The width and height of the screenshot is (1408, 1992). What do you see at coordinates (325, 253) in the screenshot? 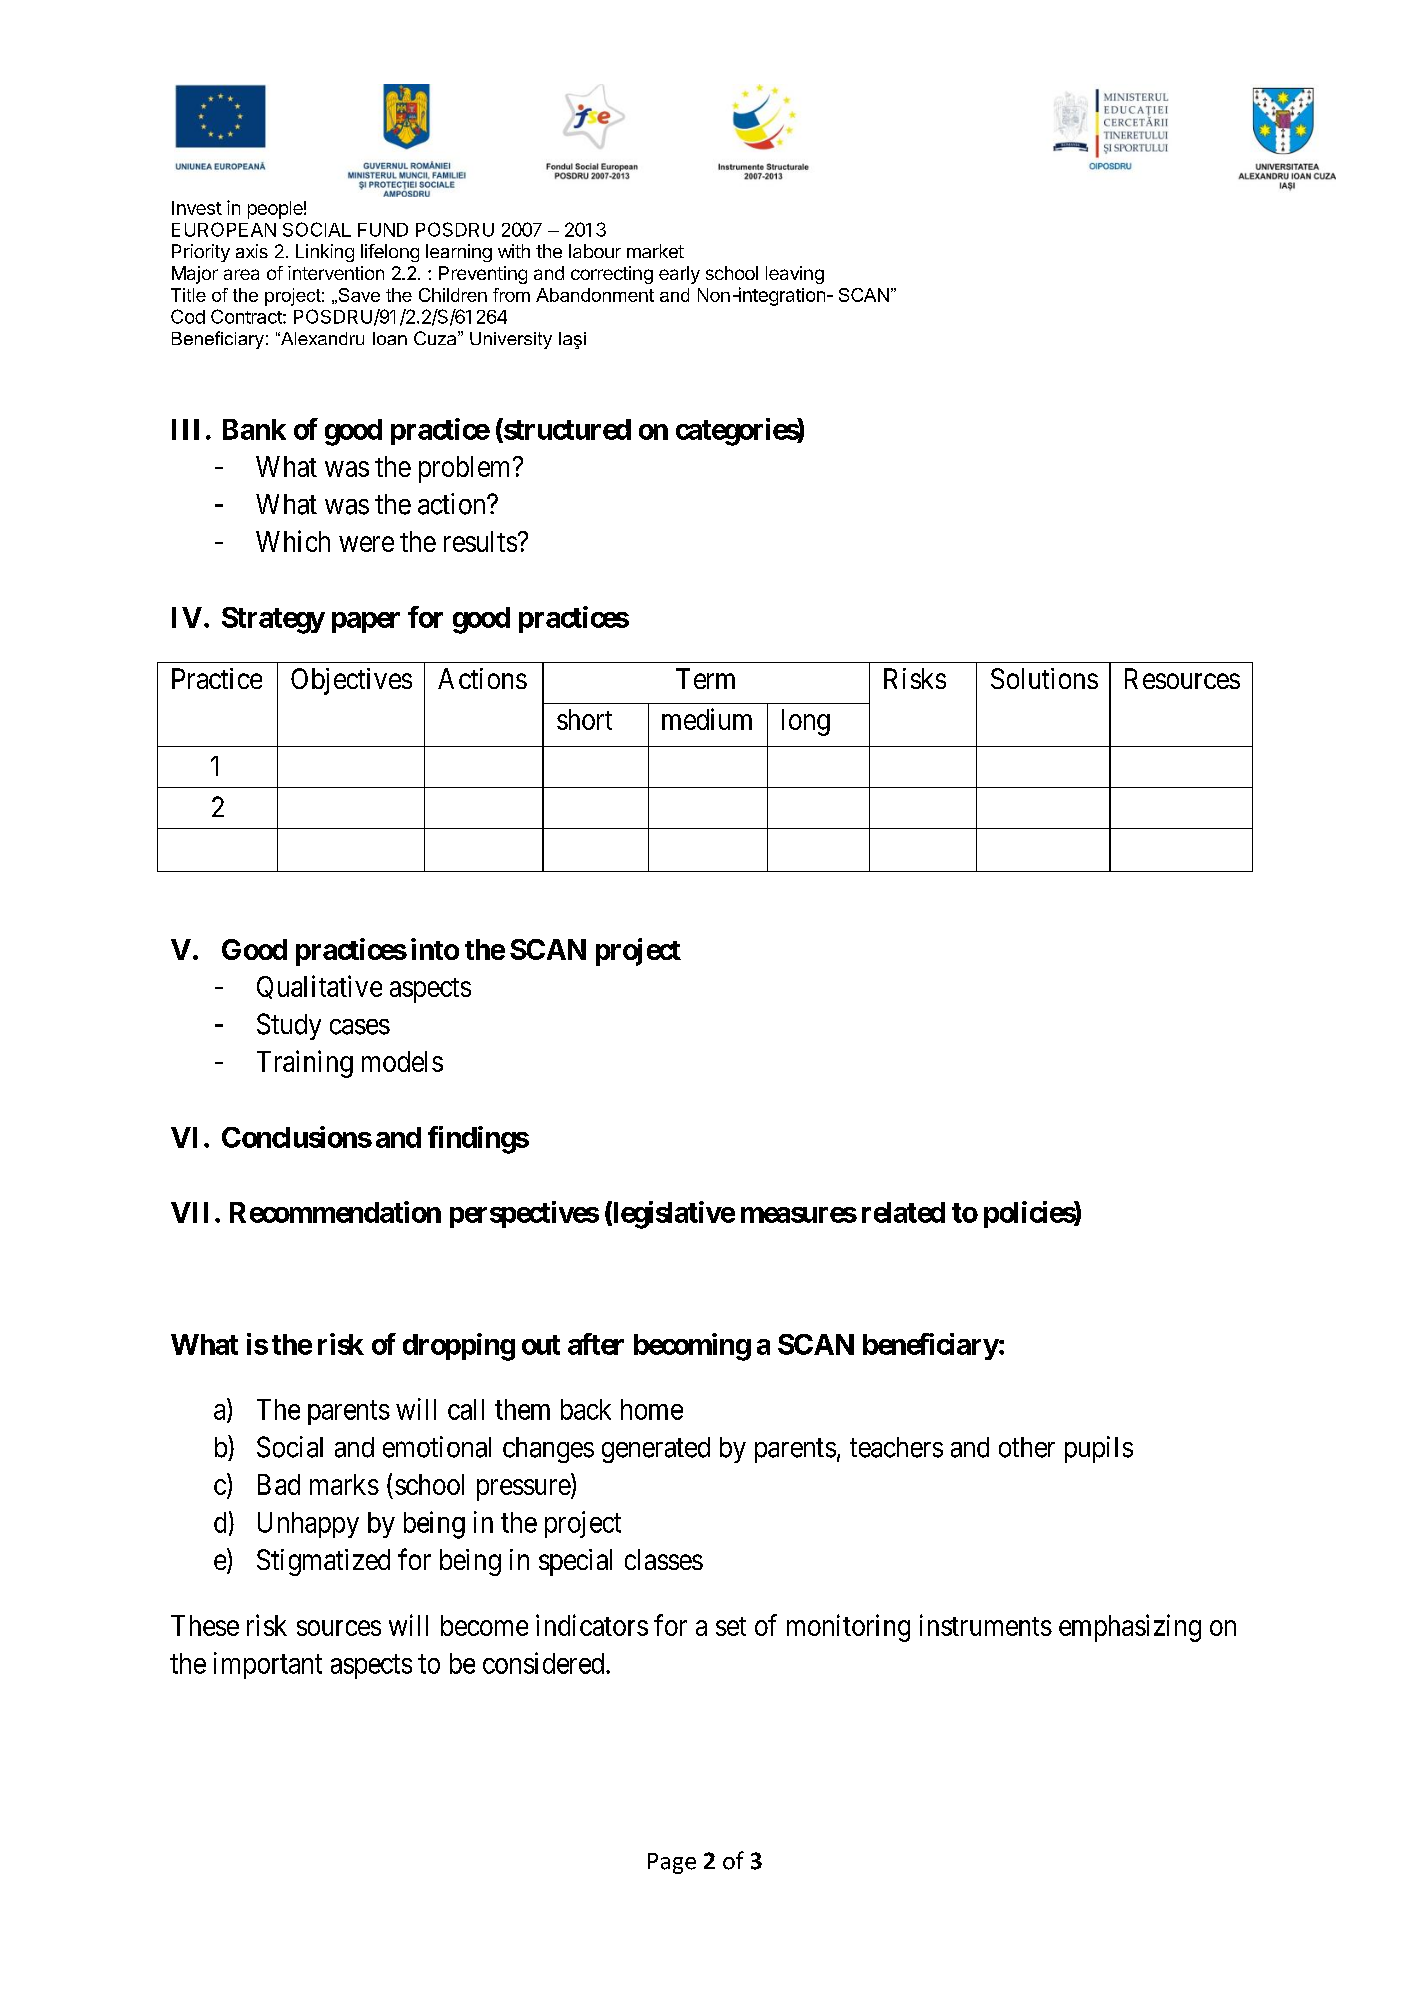
I see `Linking` at bounding box center [325, 253].
